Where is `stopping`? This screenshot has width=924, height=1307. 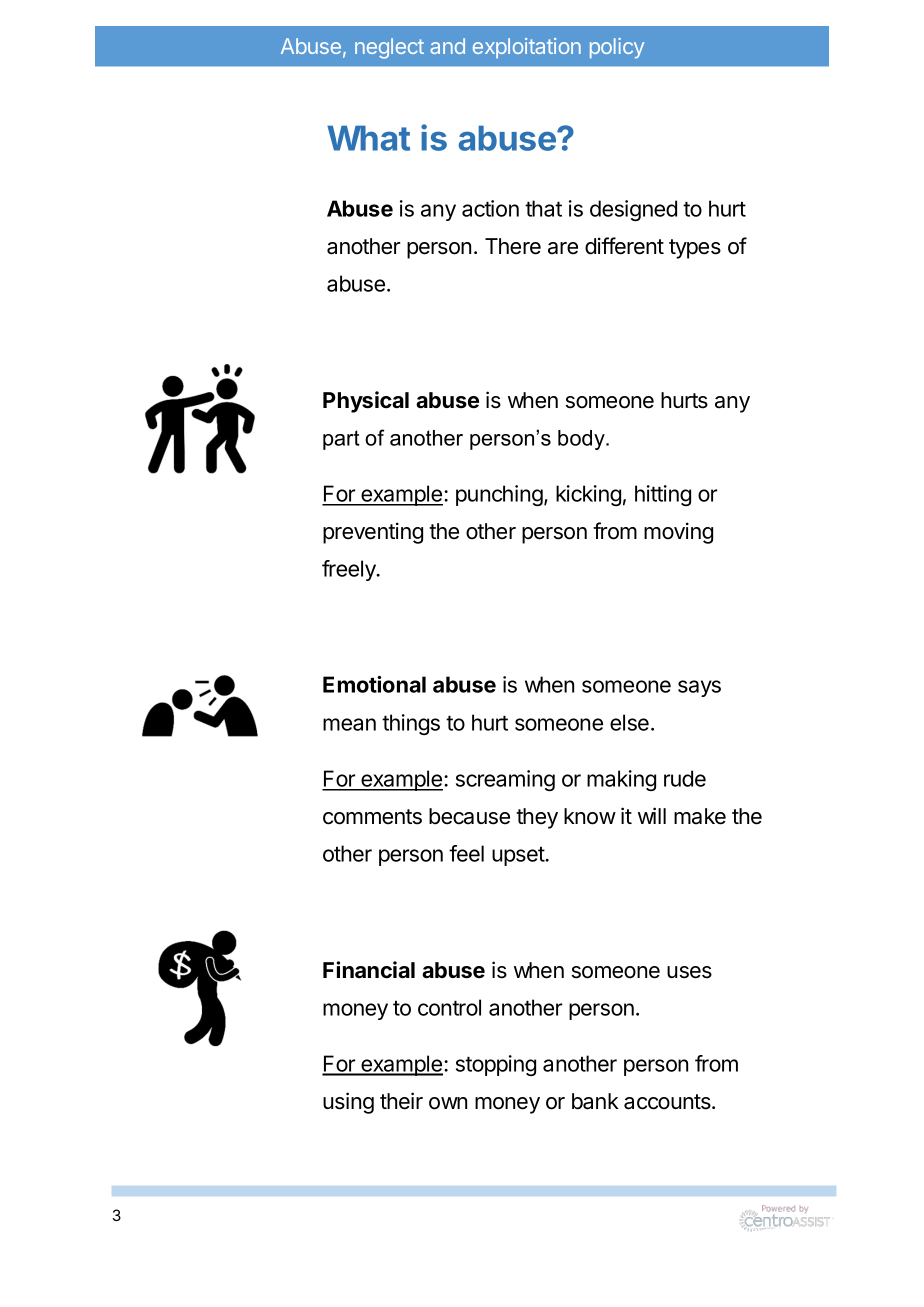 stopping is located at coordinates (496, 1065).
